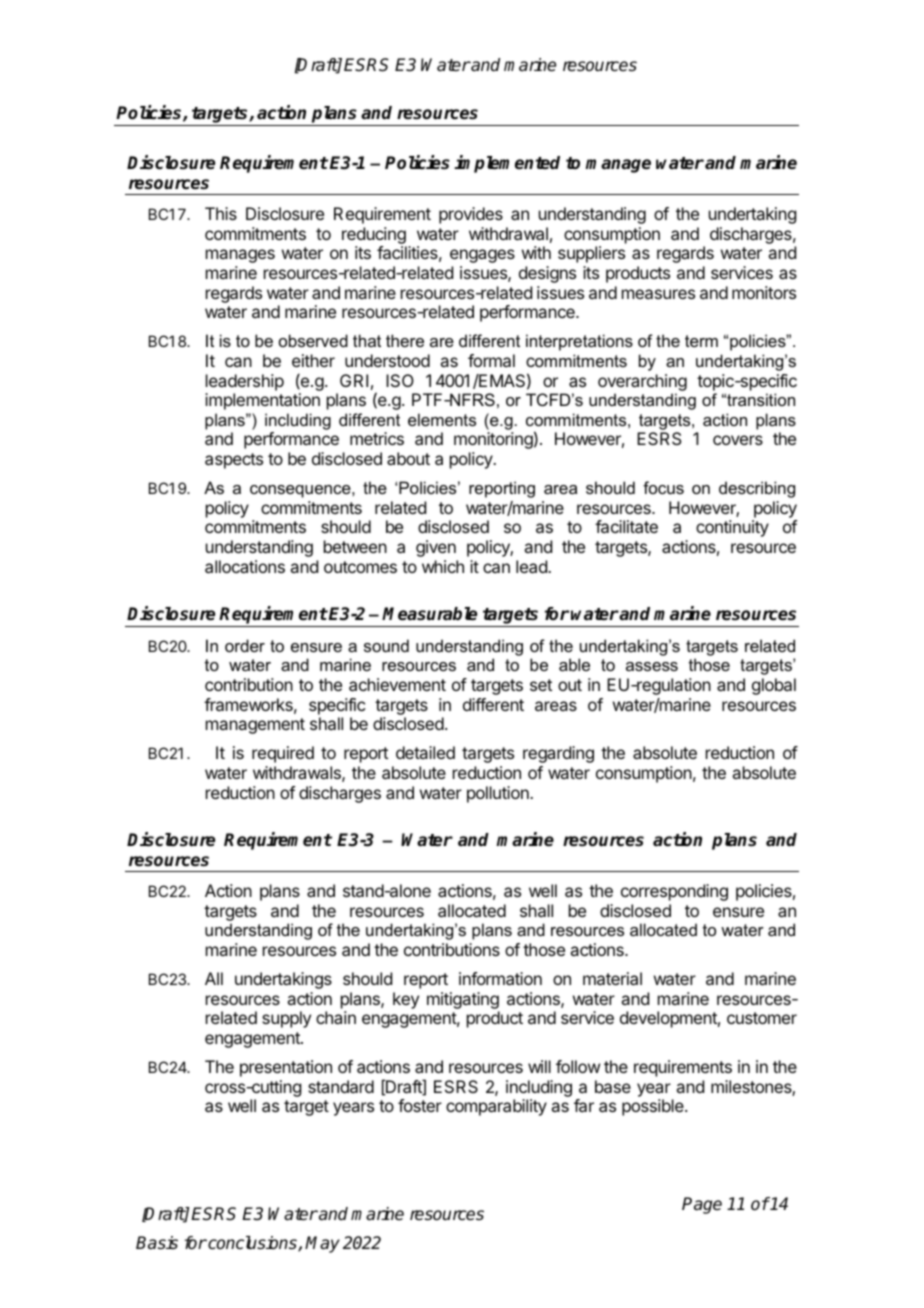  Describe the element at coordinates (658, 294) in the screenshot. I see `measures` at that location.
